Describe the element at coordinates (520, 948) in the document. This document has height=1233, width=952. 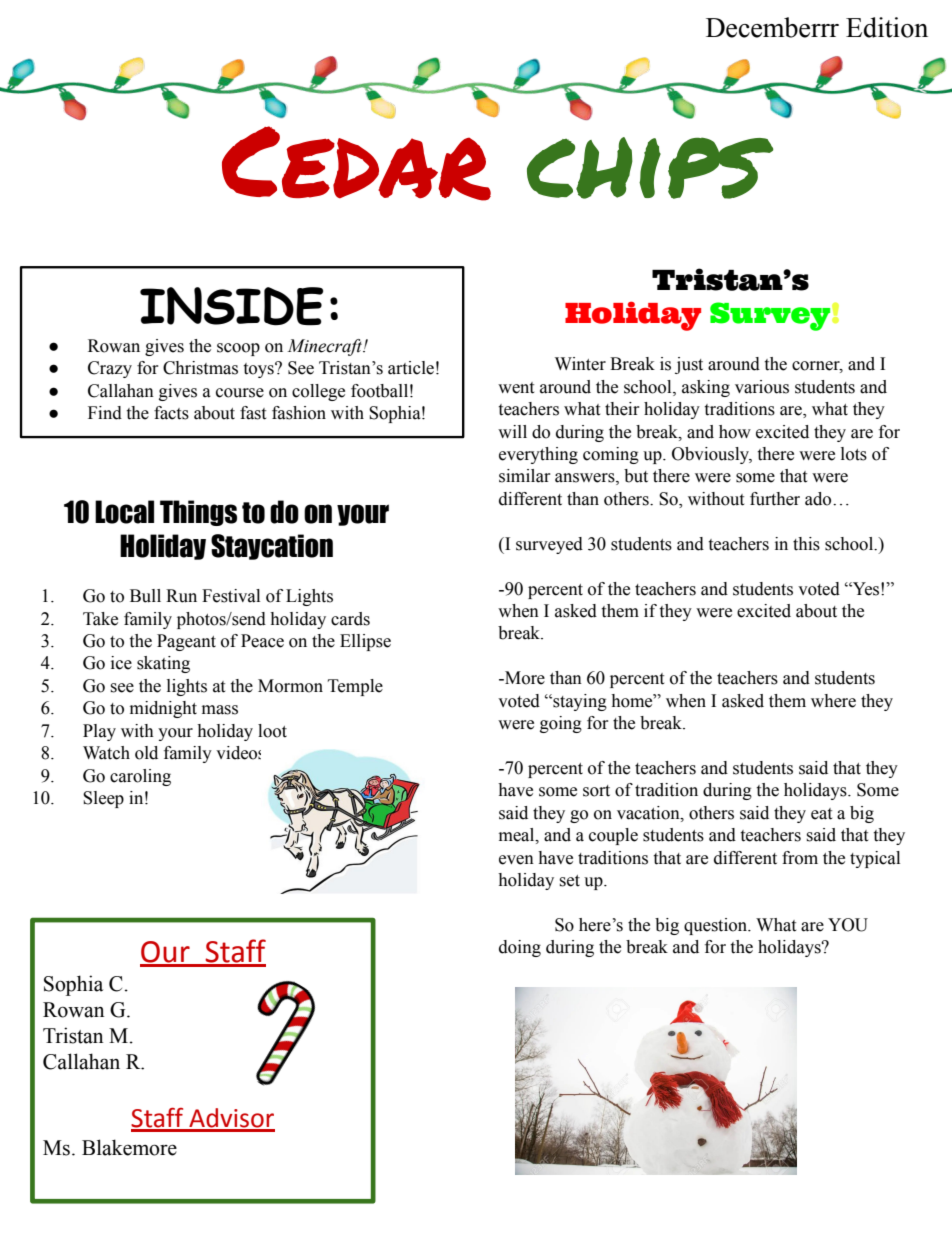
I see `doing` at that location.
